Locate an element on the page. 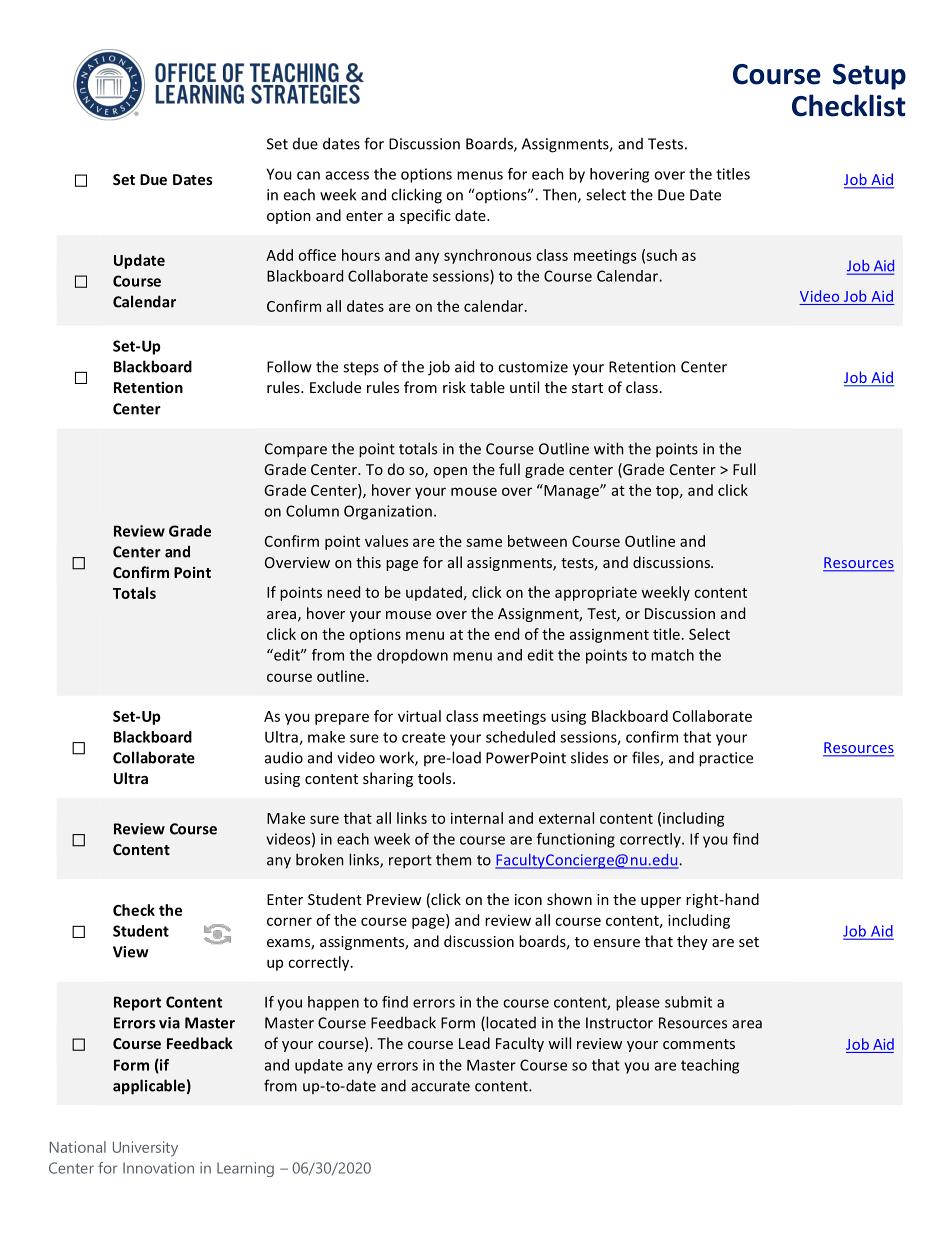 The image size is (952, 1233). Follow is located at coordinates (289, 366).
